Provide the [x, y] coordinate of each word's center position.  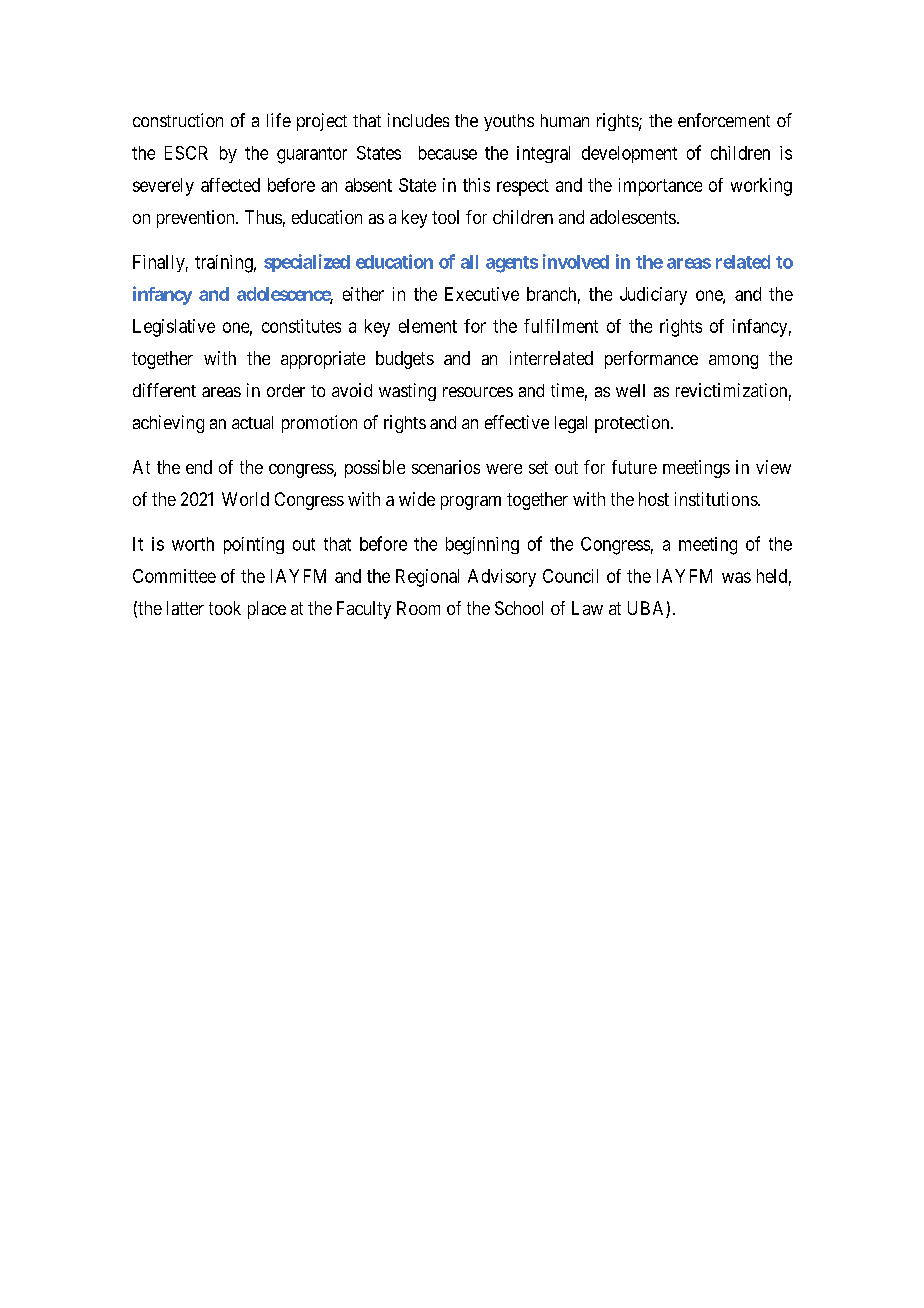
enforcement [724, 120]
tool [445, 217]
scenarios [446, 467]
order [286, 390]
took [225, 608]
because [448, 153]
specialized [307, 263]
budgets [405, 360]
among [733, 362]
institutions [717, 499]
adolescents [633, 217]
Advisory [502, 578]
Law [587, 608]
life [279, 120]
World [245, 499]
